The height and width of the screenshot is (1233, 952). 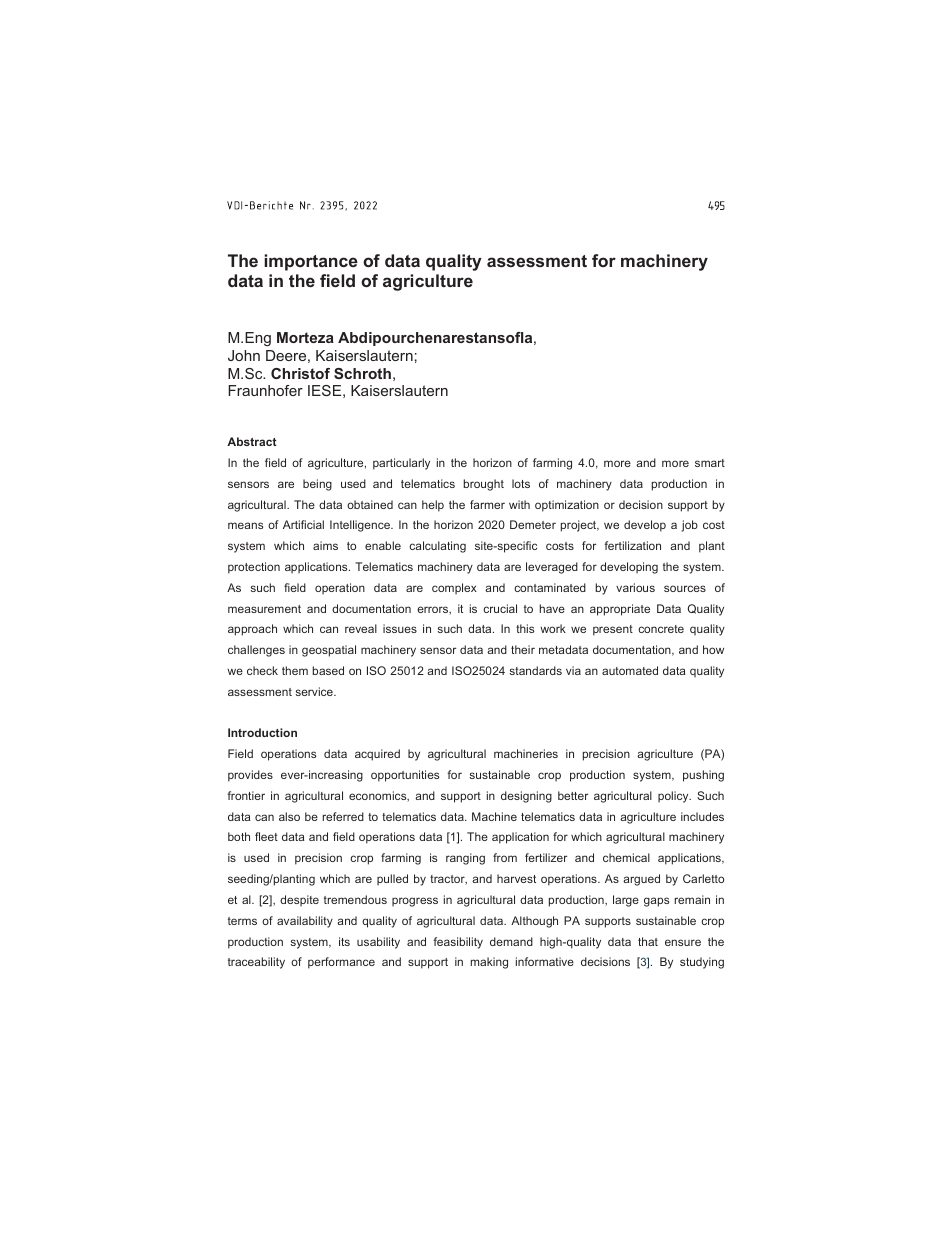 I want to click on importance, so click(x=311, y=262).
